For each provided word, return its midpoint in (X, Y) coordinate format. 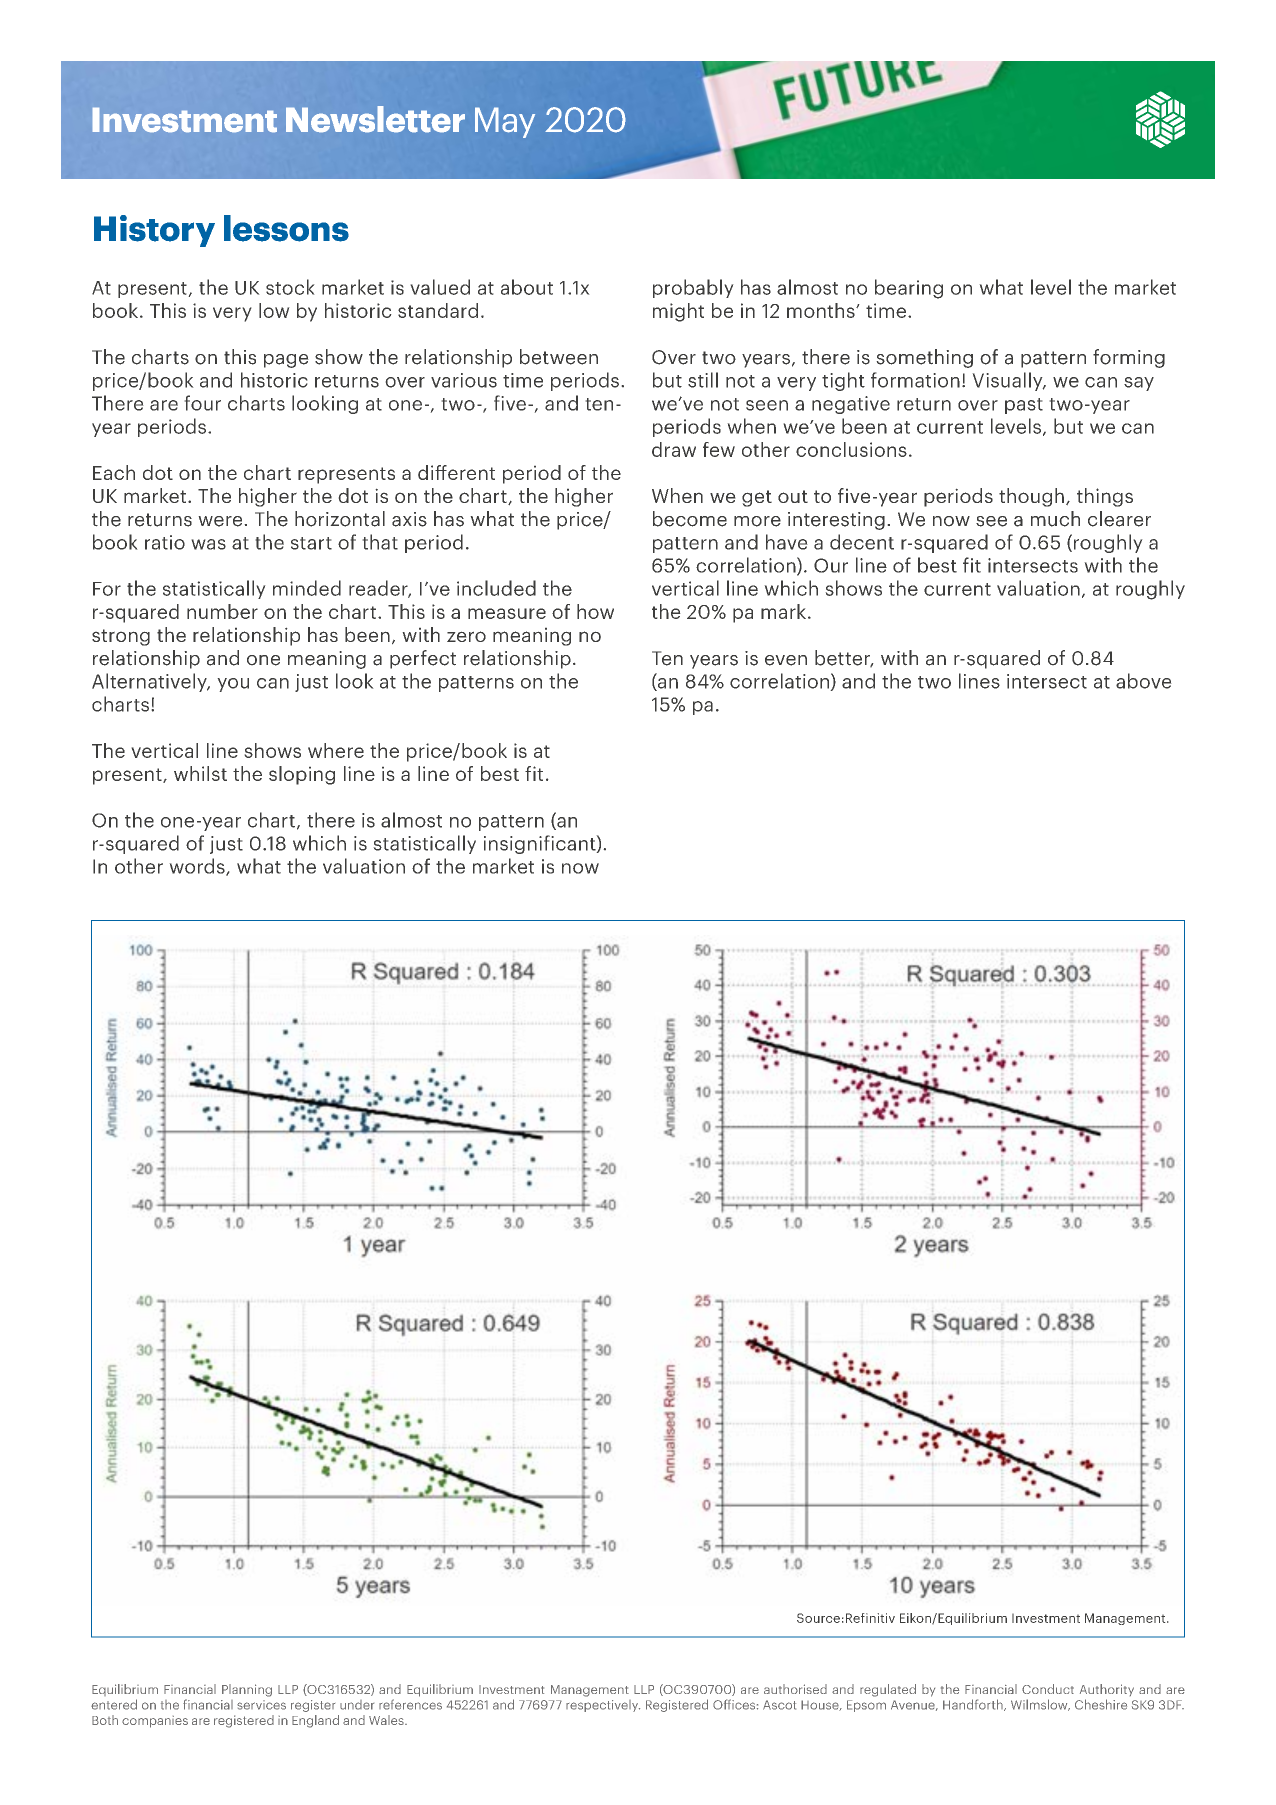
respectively (603, 1706)
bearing (909, 289)
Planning (247, 1690)
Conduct (1048, 1689)
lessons (286, 228)
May (505, 122)
